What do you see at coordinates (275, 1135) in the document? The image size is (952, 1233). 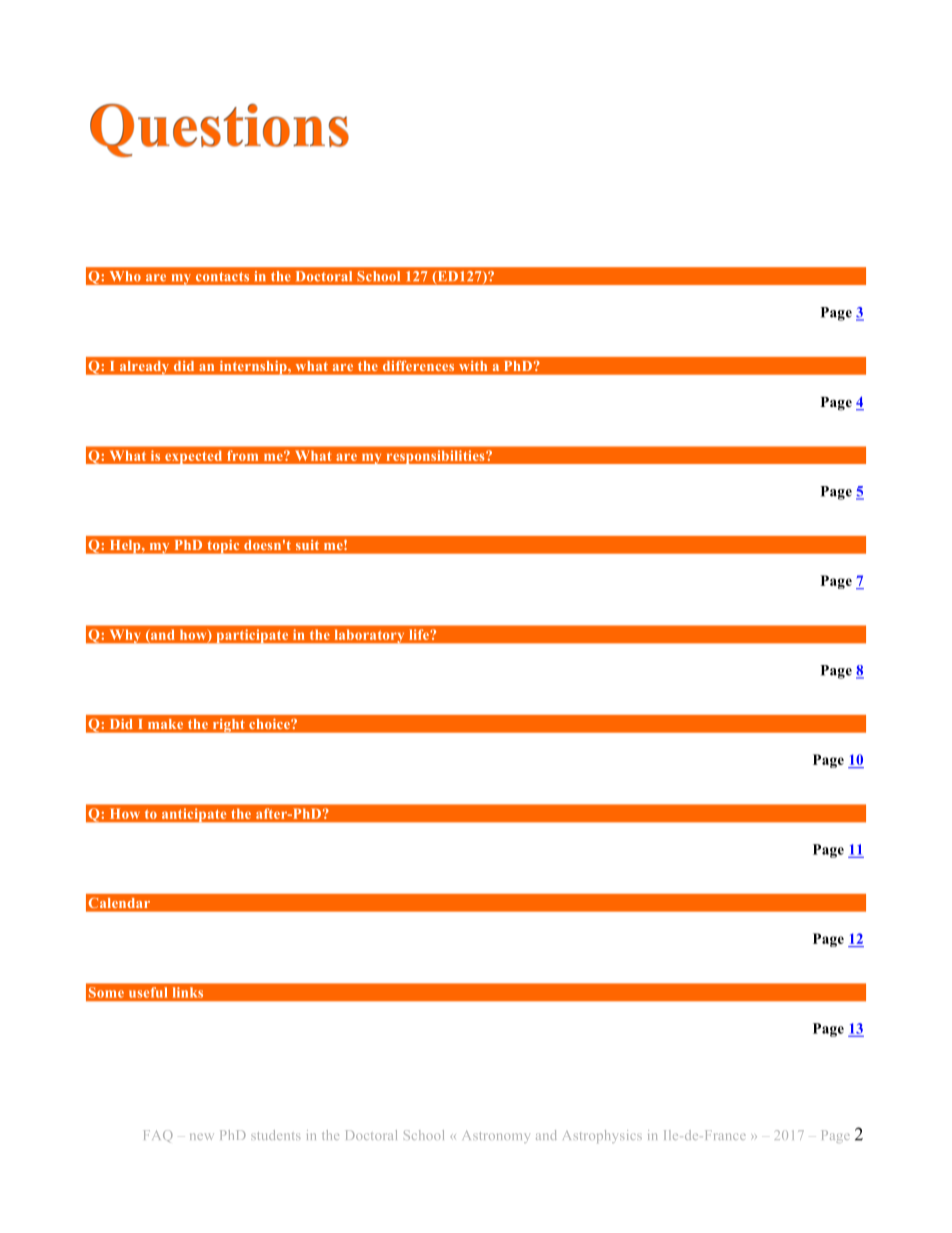 I see `students` at bounding box center [275, 1135].
